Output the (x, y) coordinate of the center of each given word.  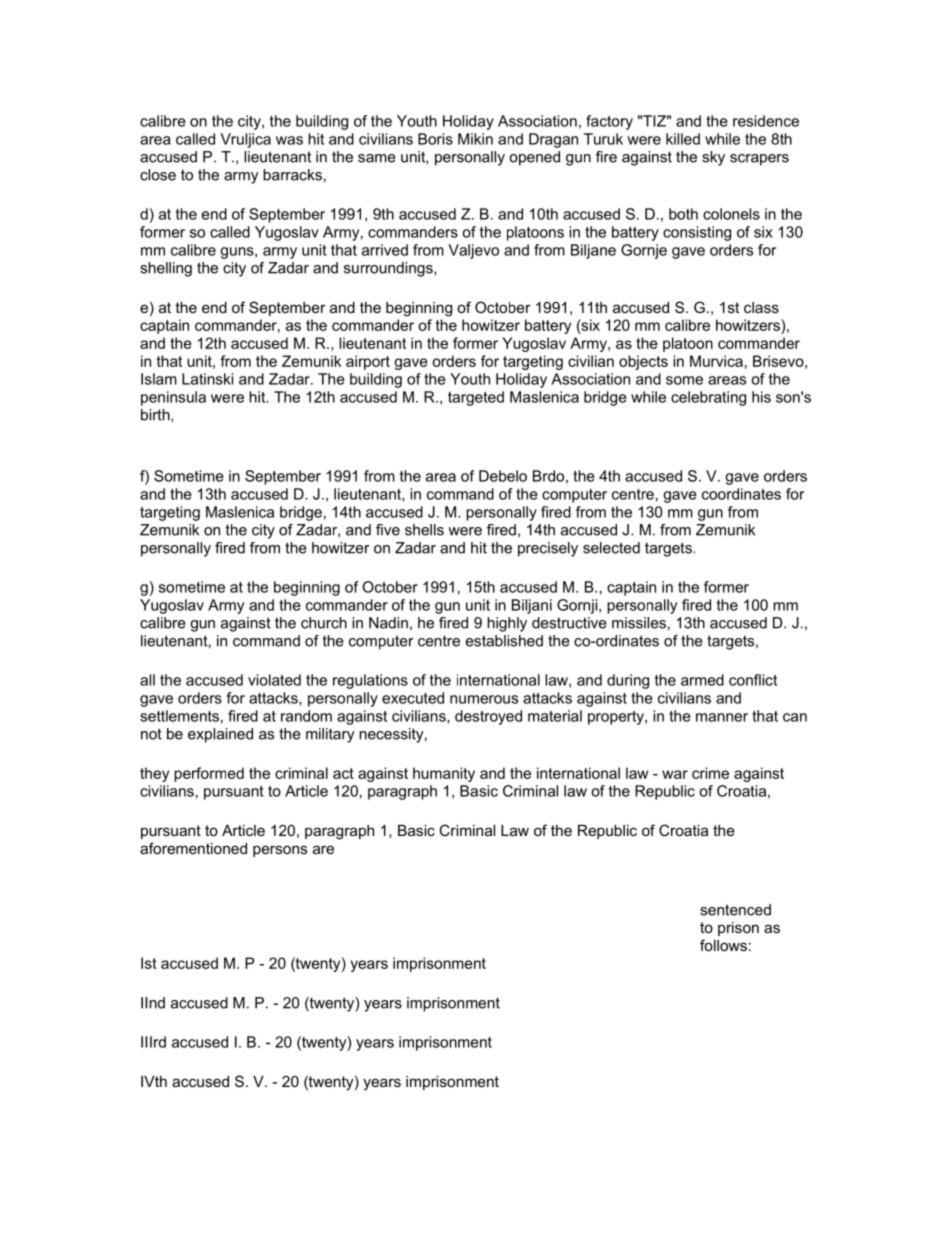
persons (280, 851)
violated (274, 680)
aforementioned (193, 848)
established (504, 641)
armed (702, 680)
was (289, 140)
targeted (476, 398)
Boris (435, 139)
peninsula (173, 398)
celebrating (708, 398)
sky (713, 158)
